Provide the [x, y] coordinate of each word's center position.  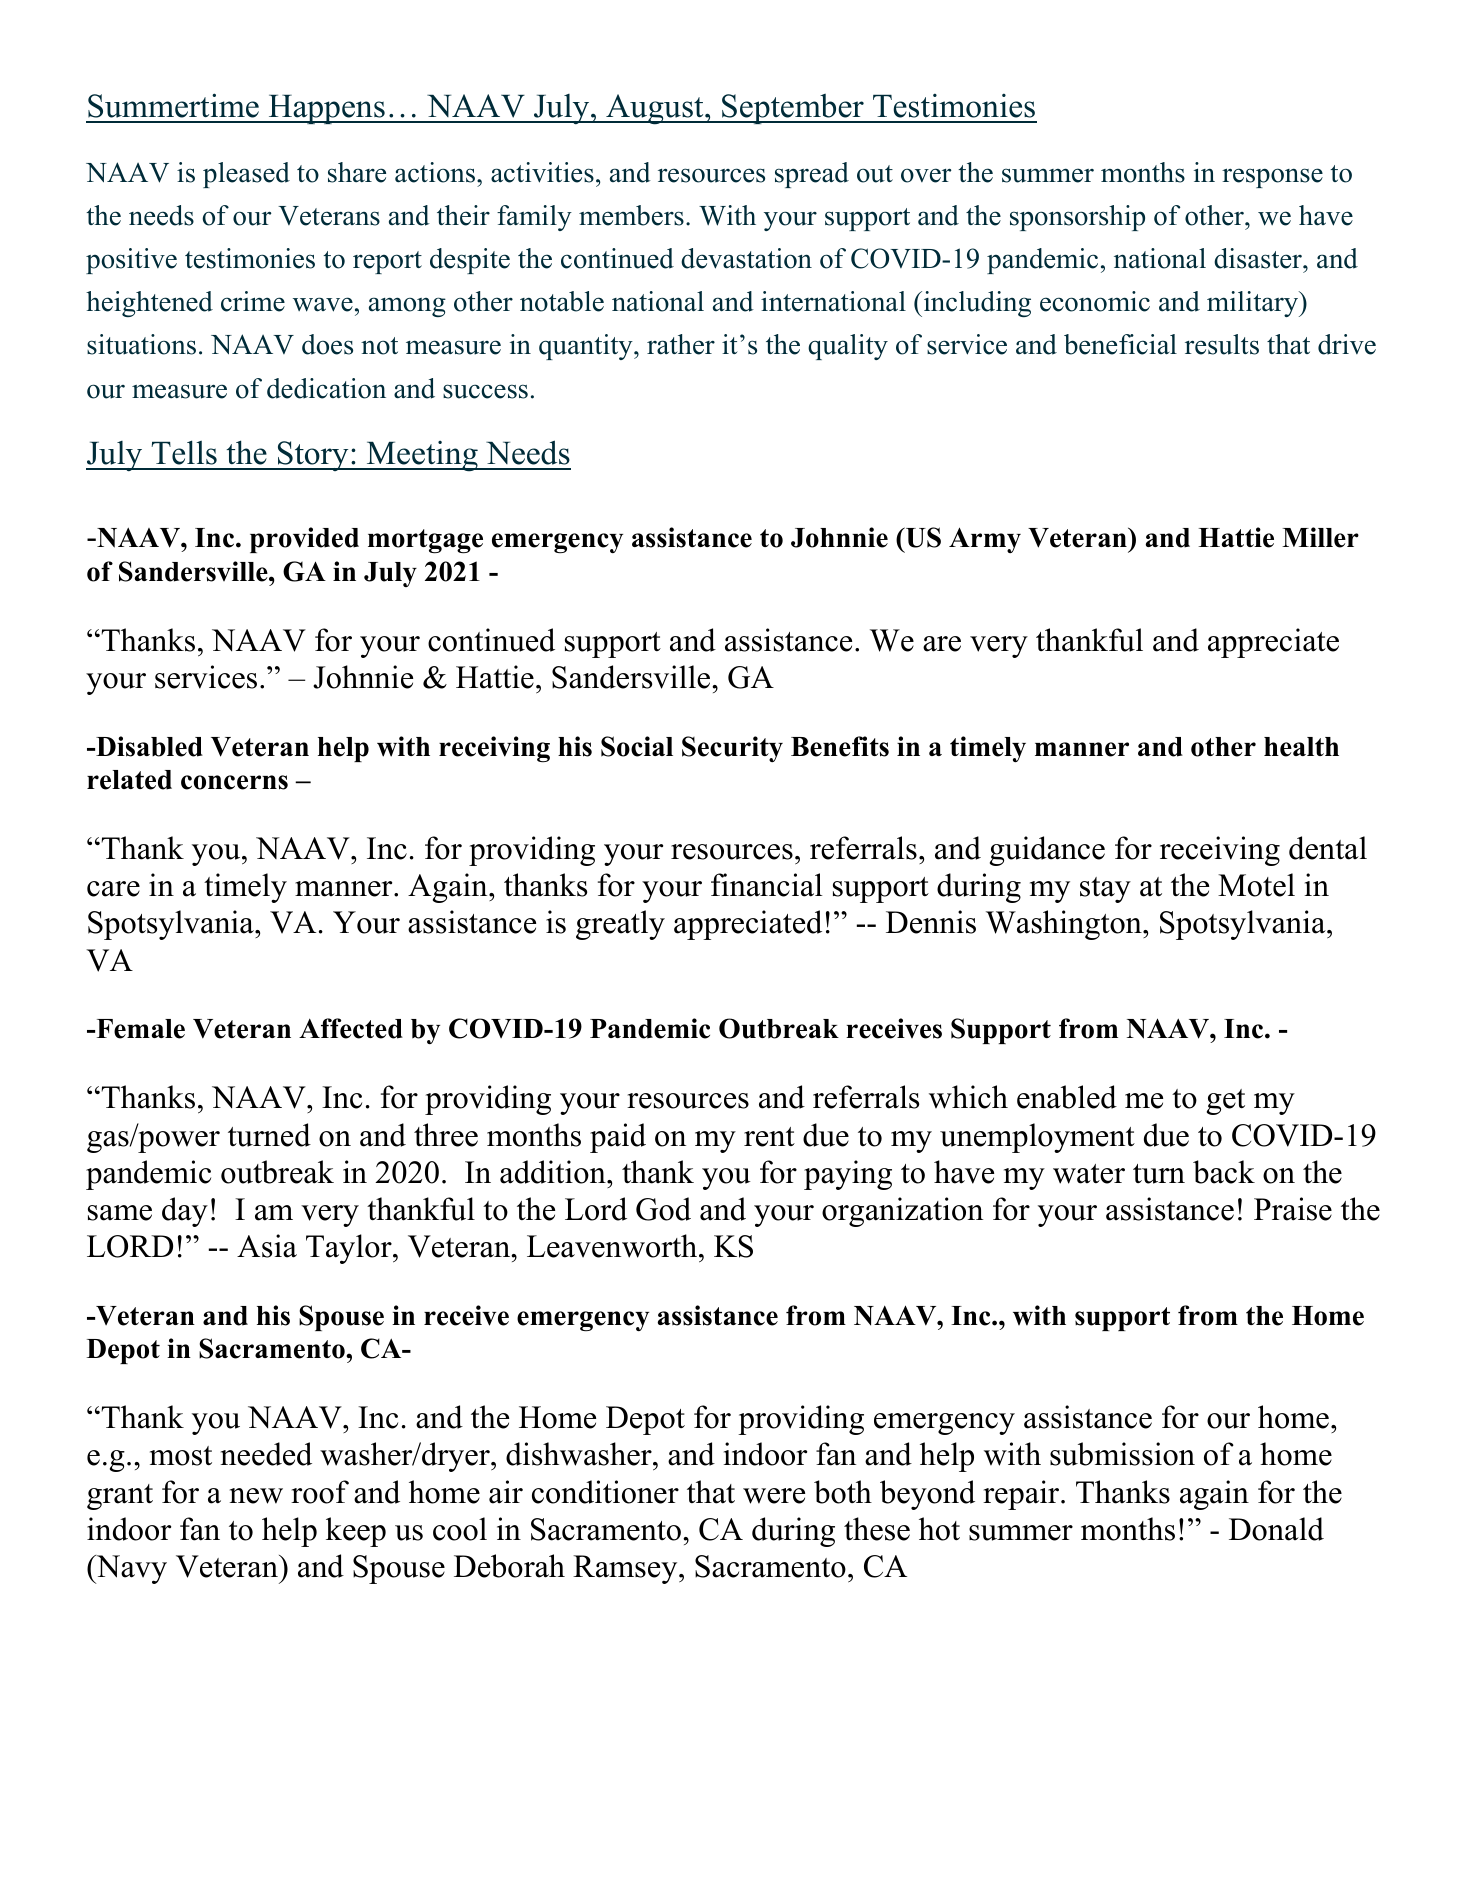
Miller [1320, 537]
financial [767, 885]
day [185, 1212]
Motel [1256, 885]
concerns [234, 782]
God [663, 1209]
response [1272, 178]
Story [313, 456]
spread [812, 175]
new [256, 1496]
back [1224, 1172]
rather [681, 344]
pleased [246, 175]
